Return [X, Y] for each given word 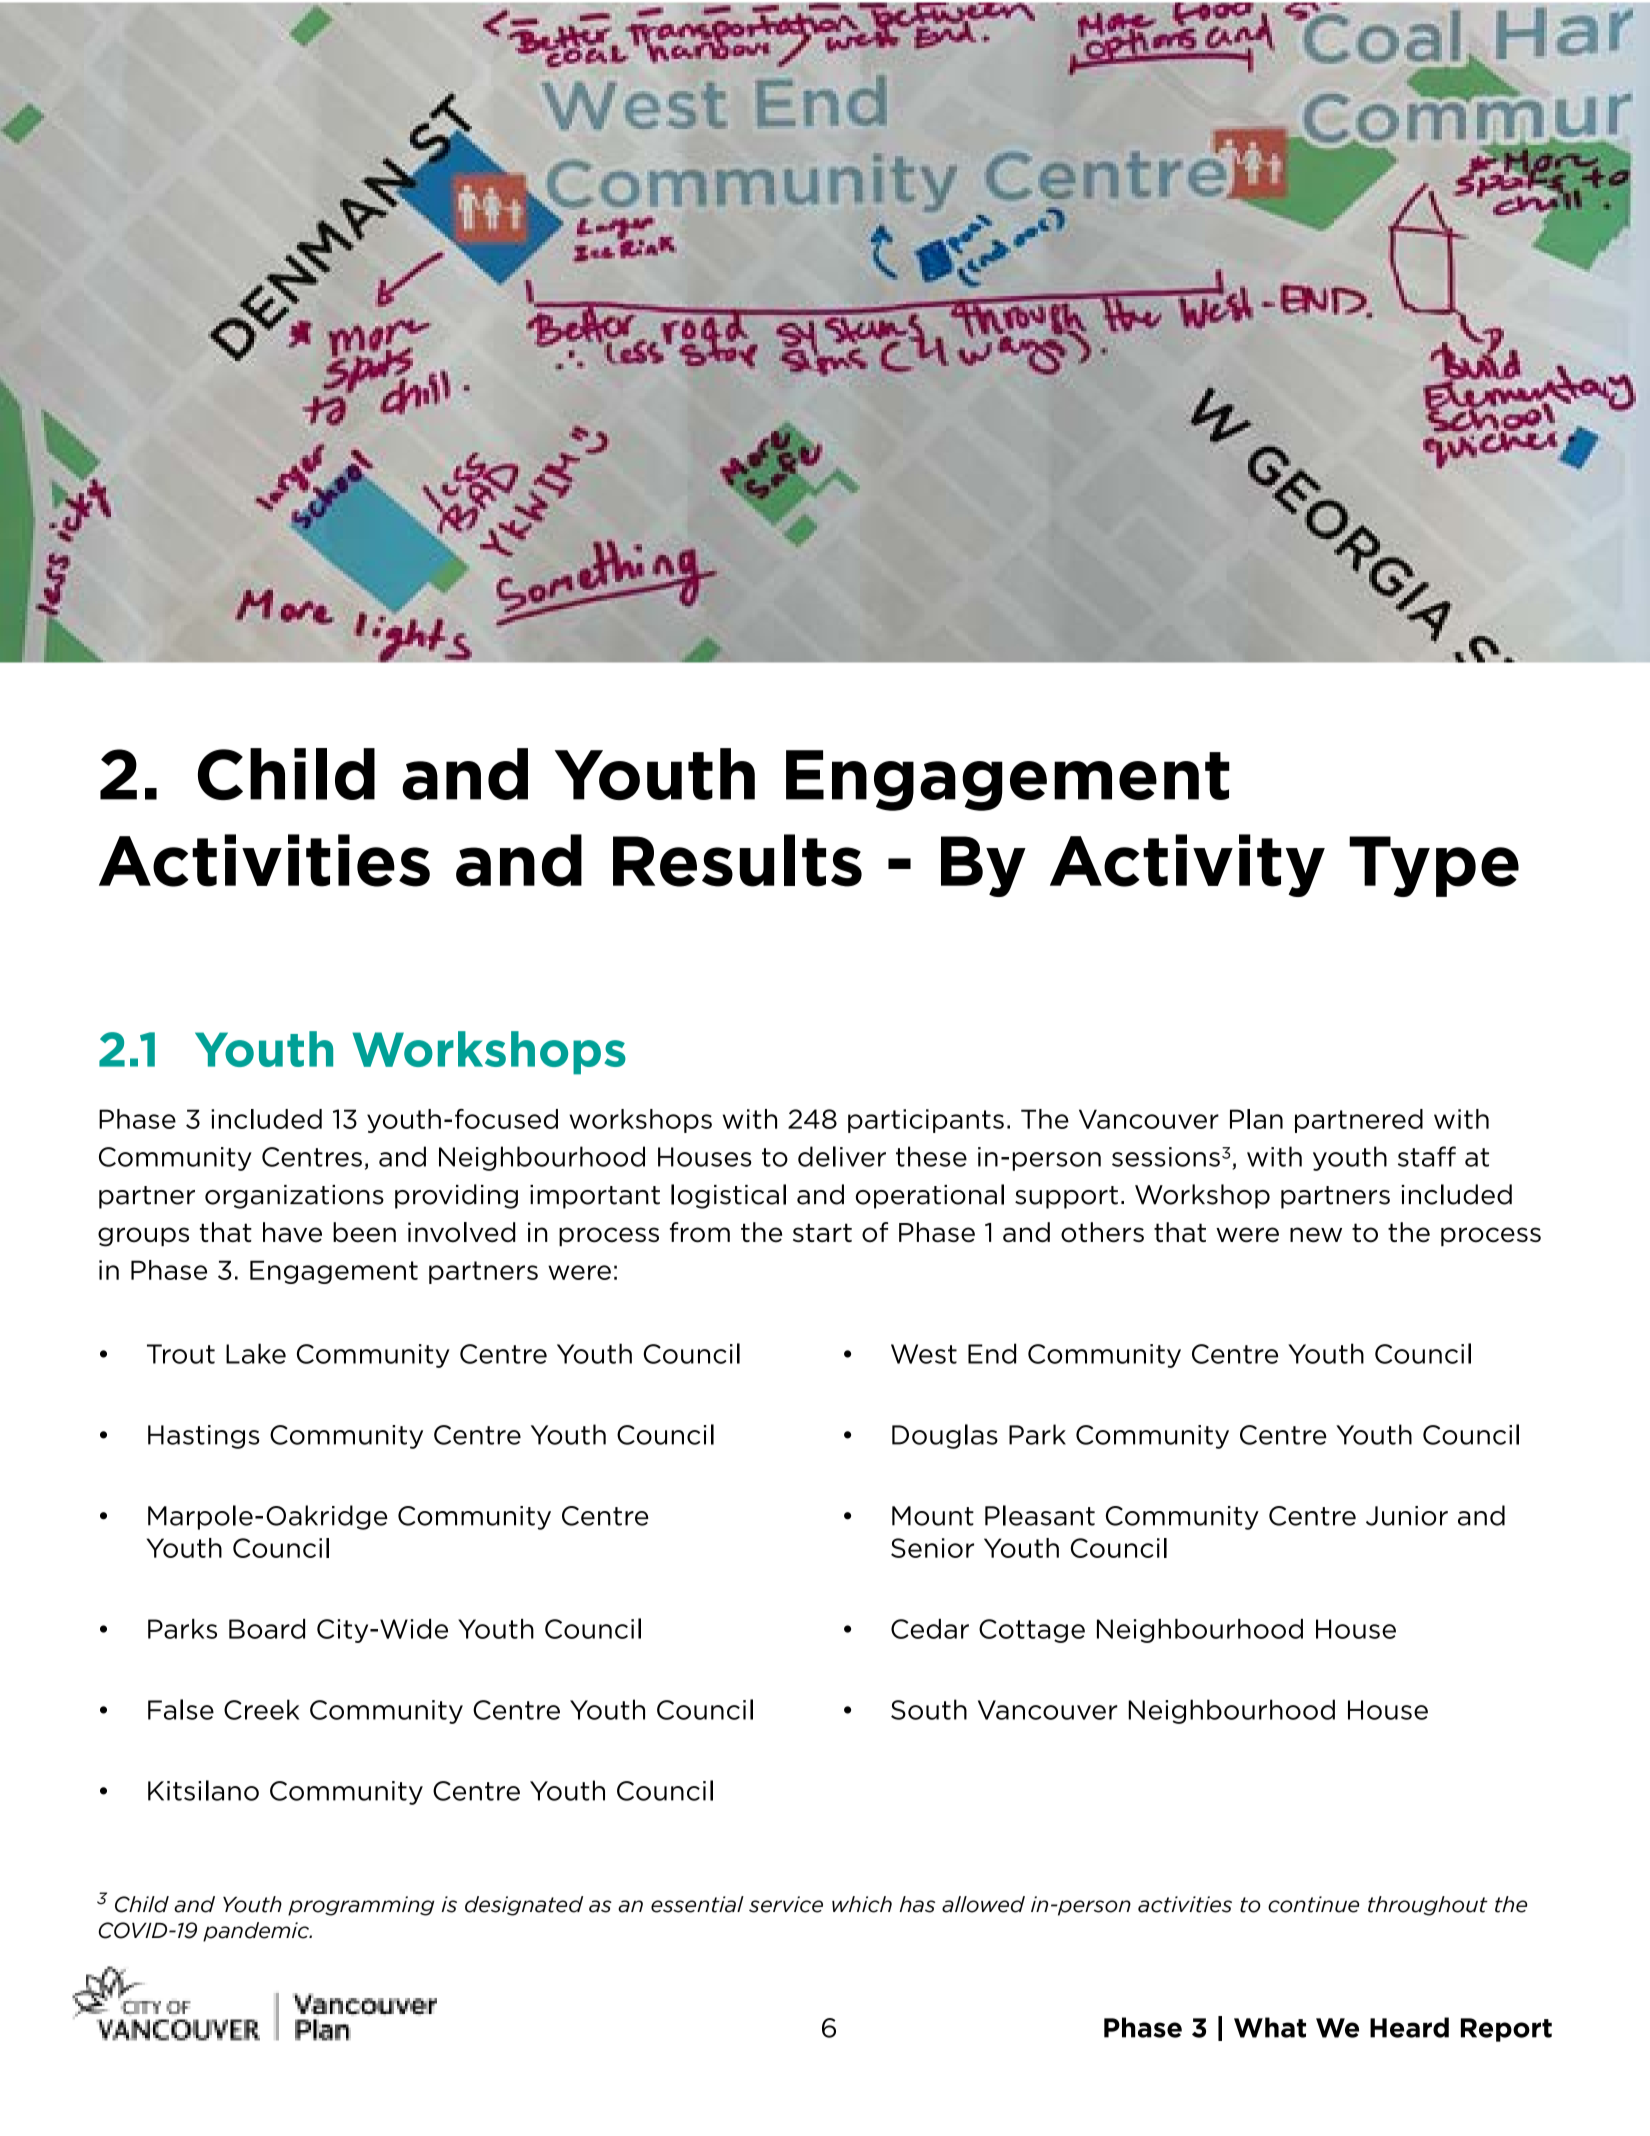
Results [737, 860]
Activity [1187, 865]
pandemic [257, 1932]
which [862, 1904]
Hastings [204, 1437]
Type [1434, 866]
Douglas [945, 1436]
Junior [1407, 1516]
